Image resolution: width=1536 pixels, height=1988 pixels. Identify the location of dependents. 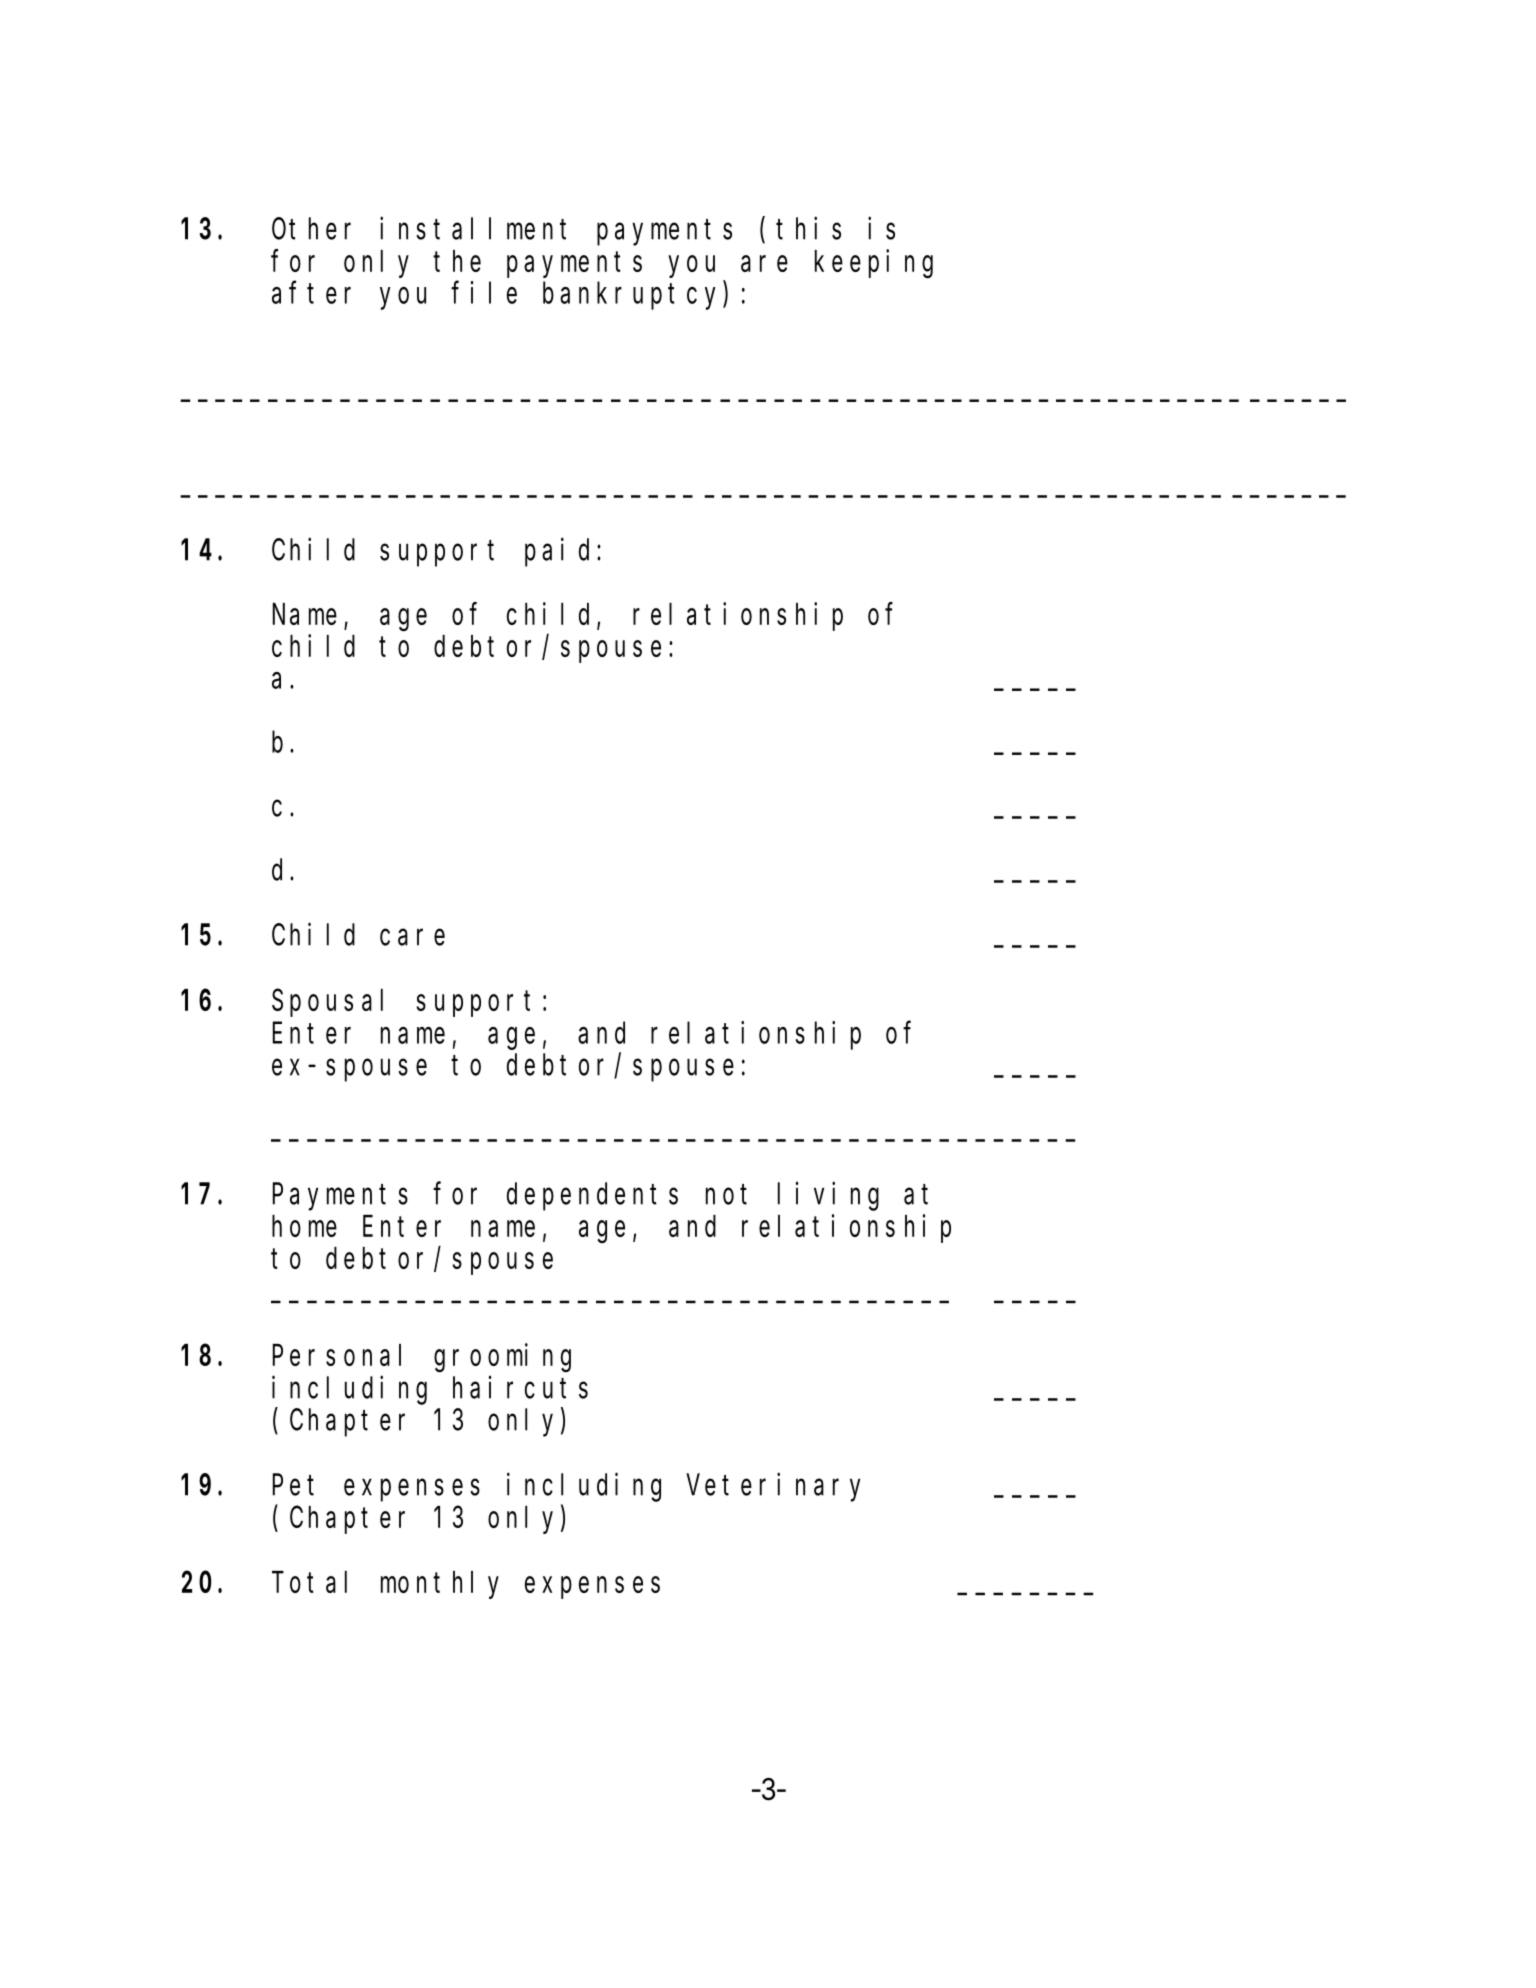
(592, 1197).
